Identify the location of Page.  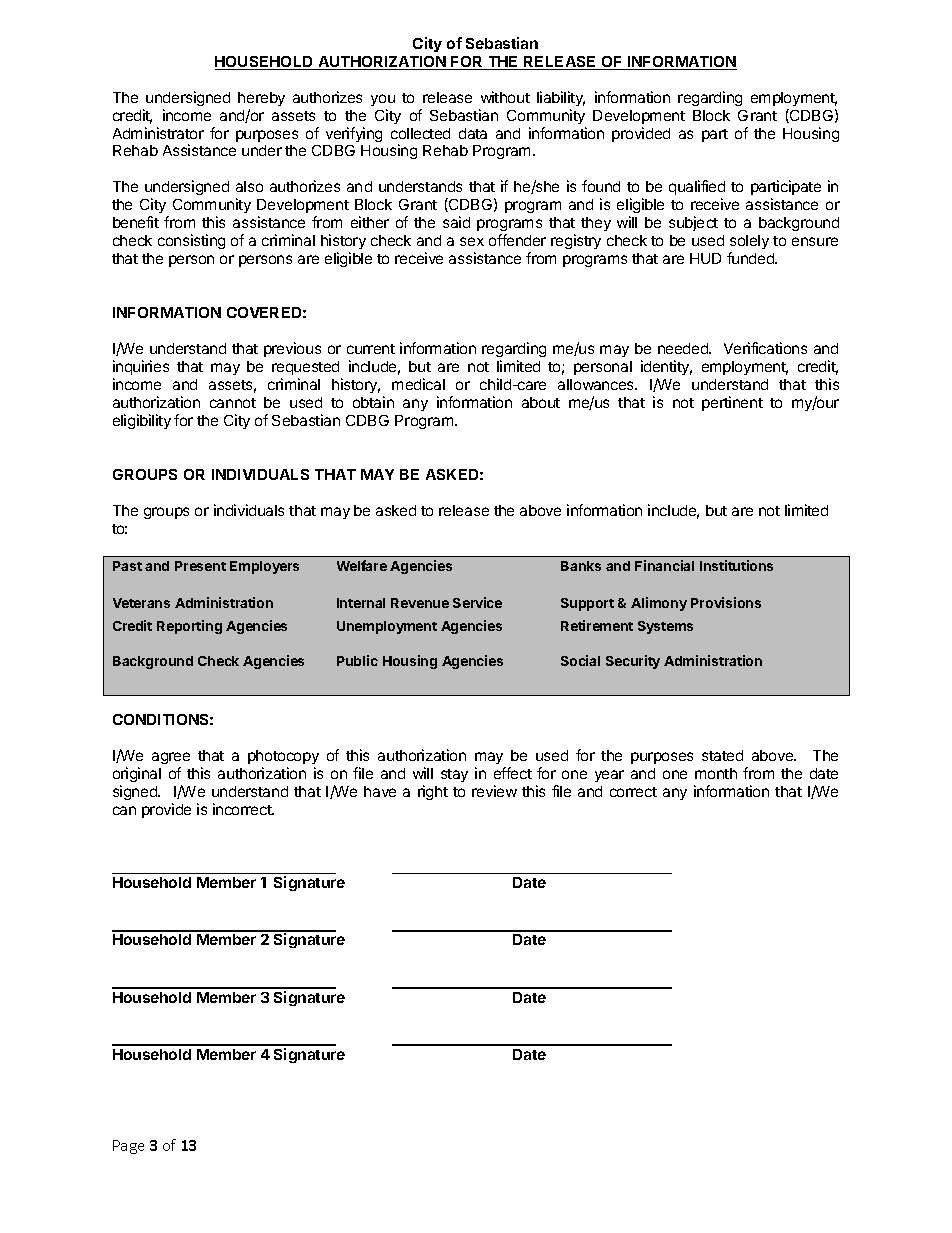
(128, 1147).
